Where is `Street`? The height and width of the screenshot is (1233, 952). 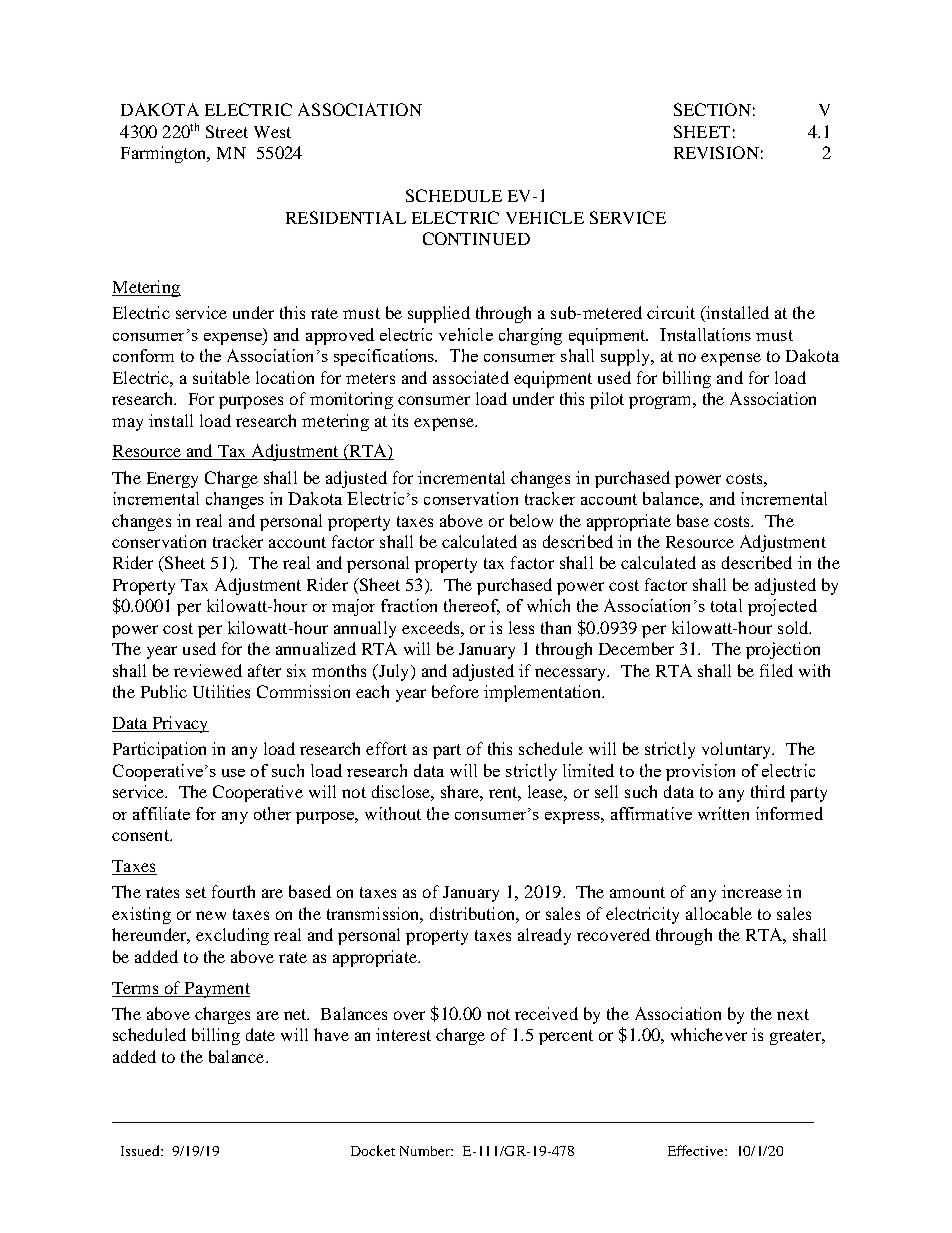
Street is located at coordinates (227, 131).
